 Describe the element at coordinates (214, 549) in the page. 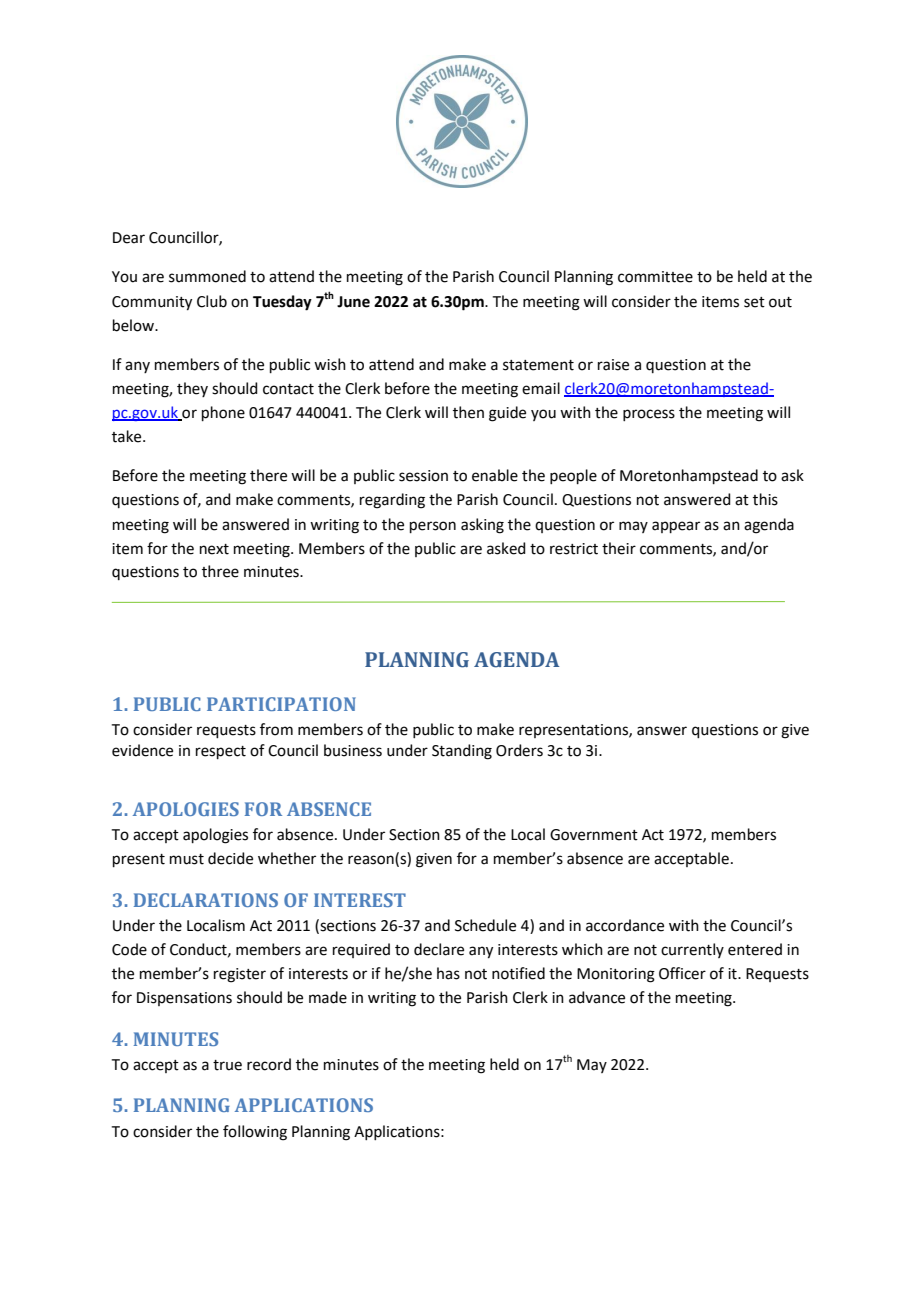

I see `next` at that location.
